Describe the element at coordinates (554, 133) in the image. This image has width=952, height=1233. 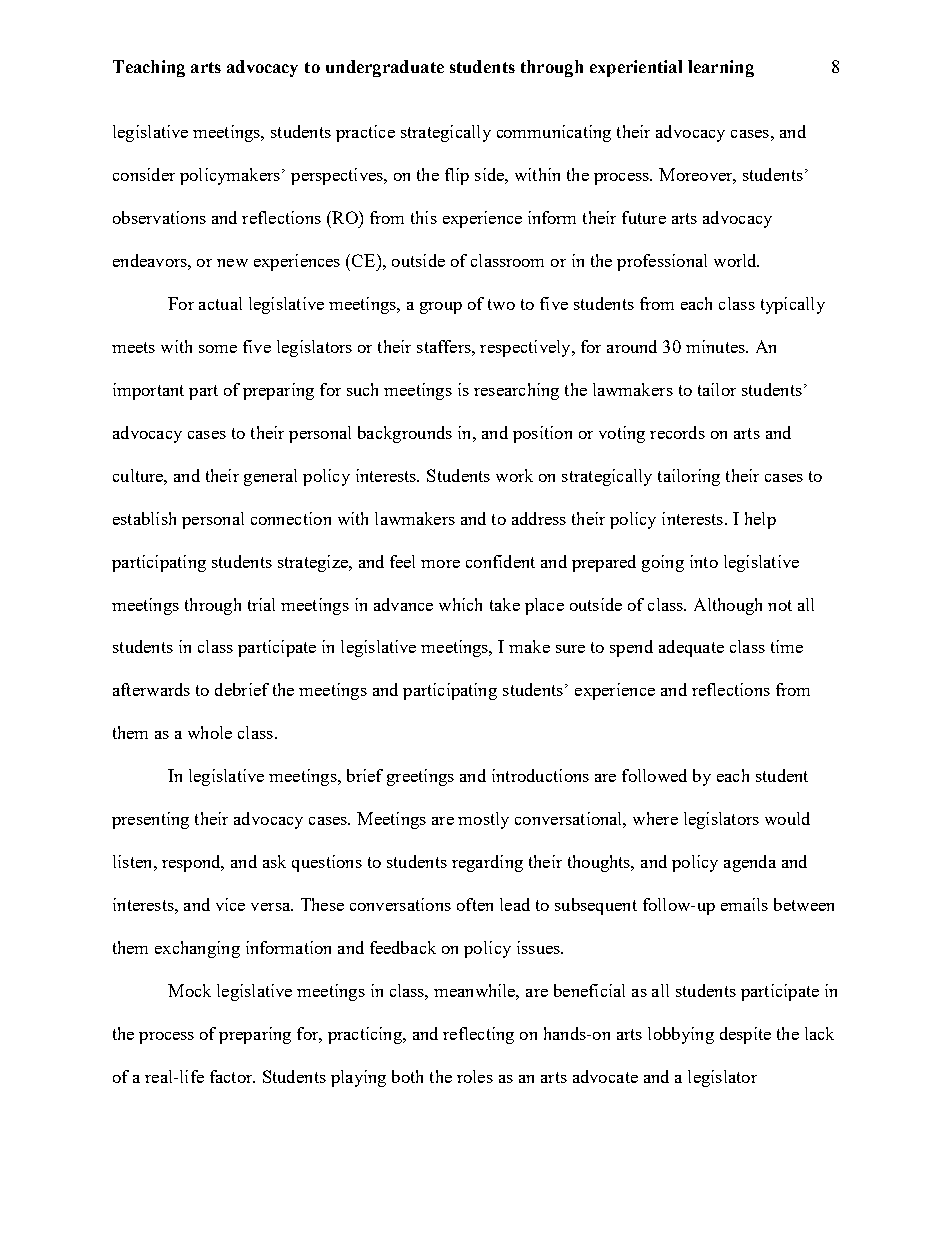
I see `communicating` at that location.
